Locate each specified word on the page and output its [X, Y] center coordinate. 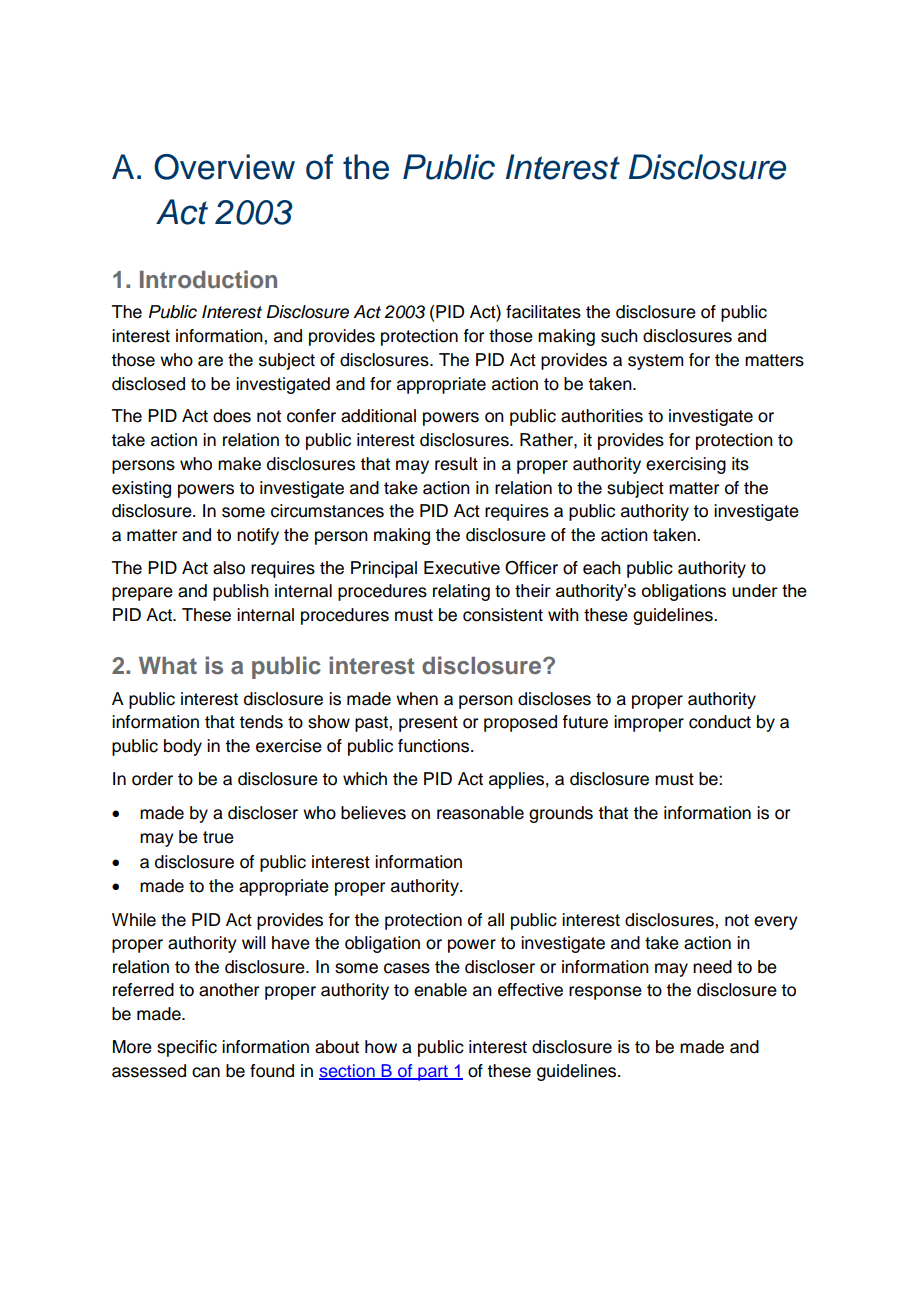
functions [435, 746]
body [183, 747]
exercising [686, 465]
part [433, 1073]
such [619, 336]
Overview [224, 167]
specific [187, 1048]
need [712, 967]
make [239, 464]
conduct [720, 722]
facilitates [543, 312]
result [456, 464]
